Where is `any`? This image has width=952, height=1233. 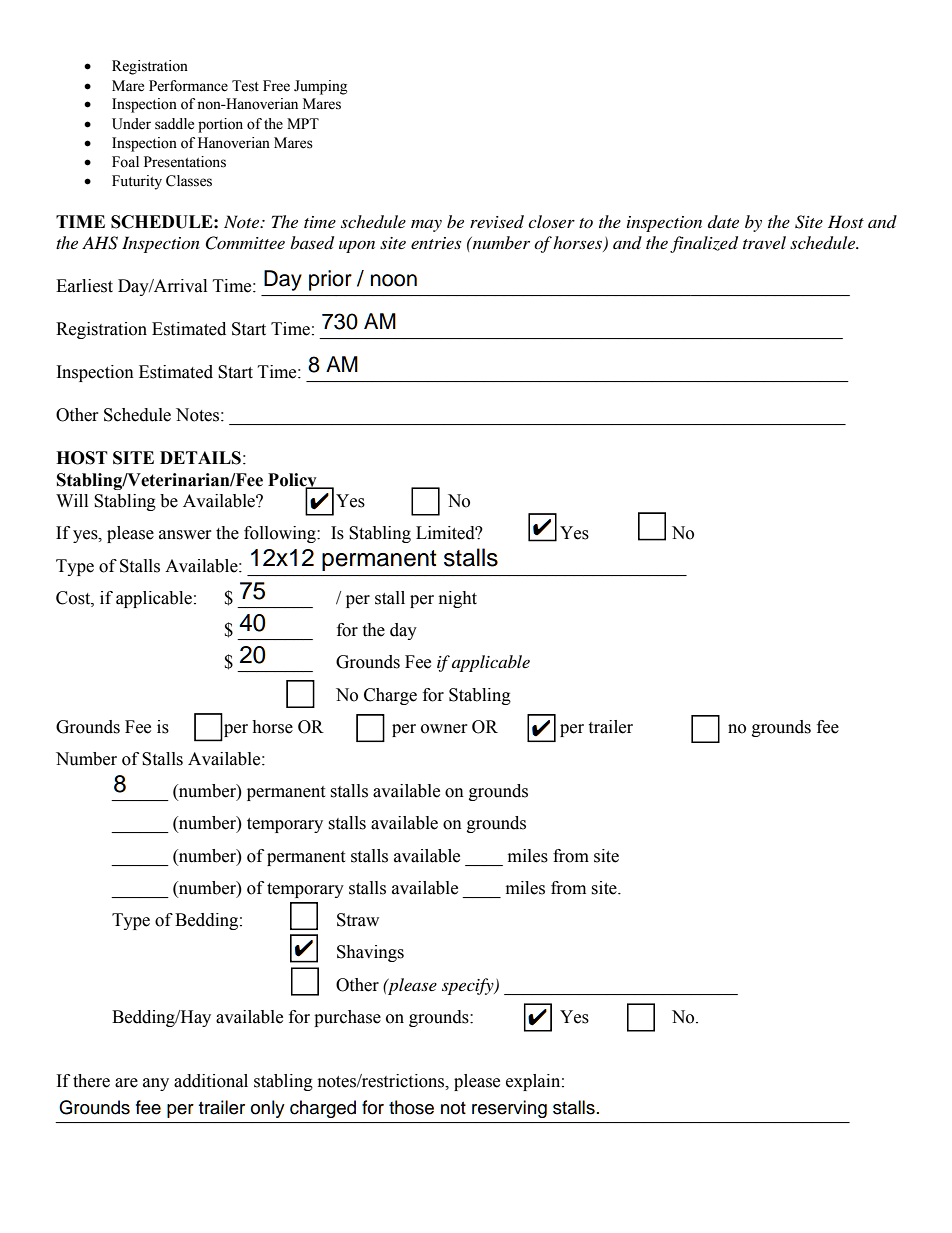 any is located at coordinates (156, 1084).
